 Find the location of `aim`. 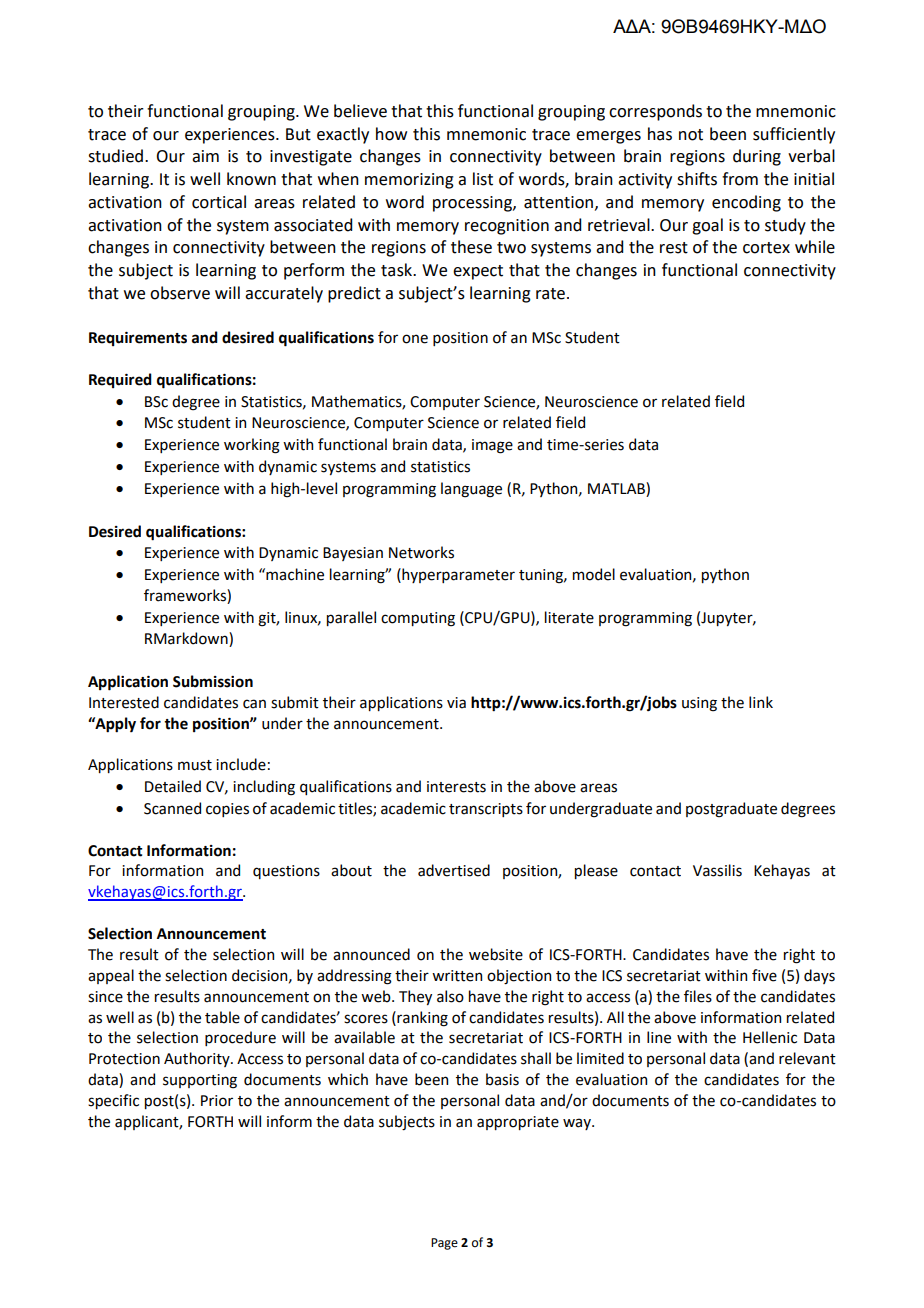

aim is located at coordinates (205, 156).
